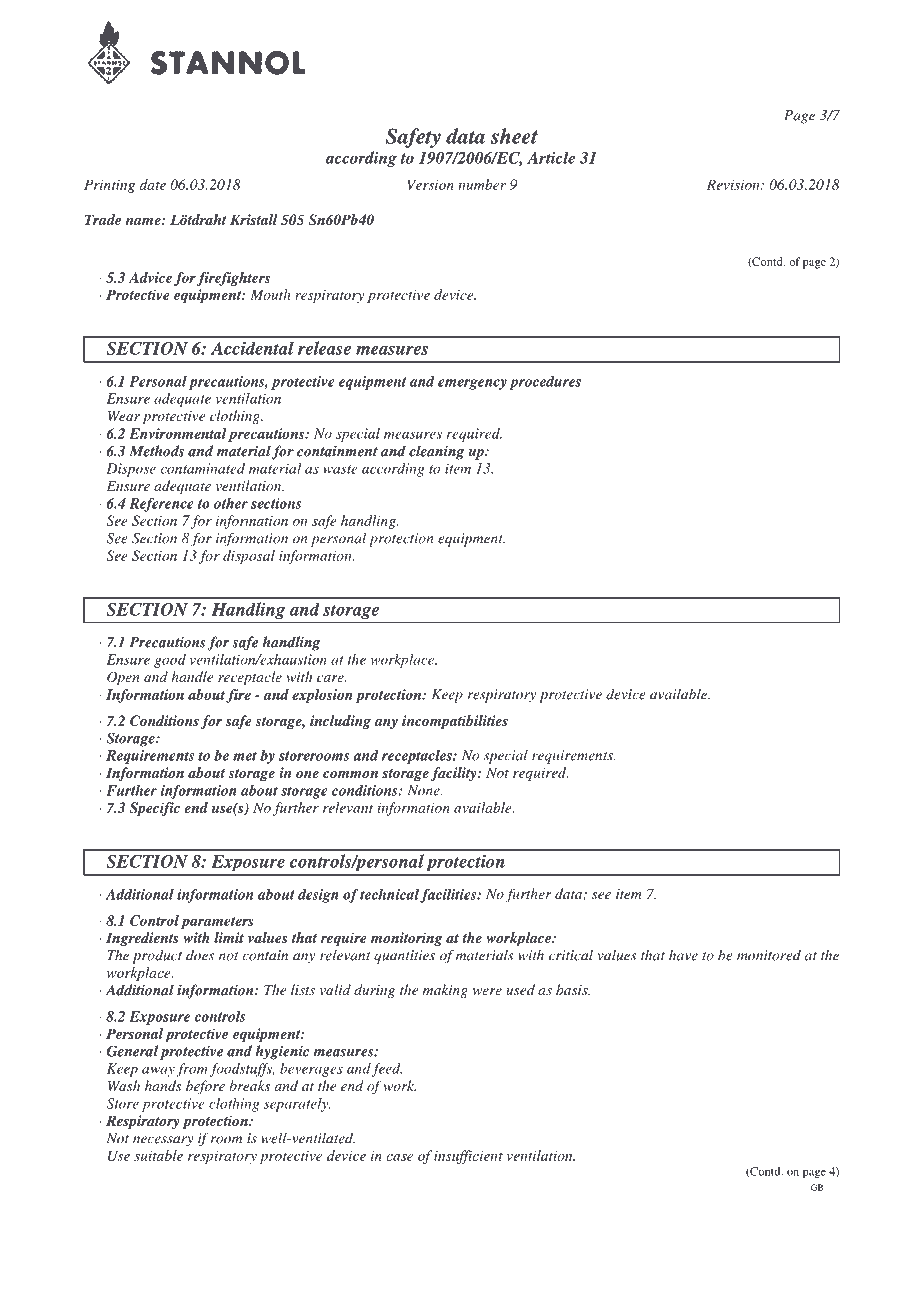 This screenshot has height=1308, width=924. Describe the element at coordinates (163, 1141) in the screenshot. I see `necessary` at that location.
